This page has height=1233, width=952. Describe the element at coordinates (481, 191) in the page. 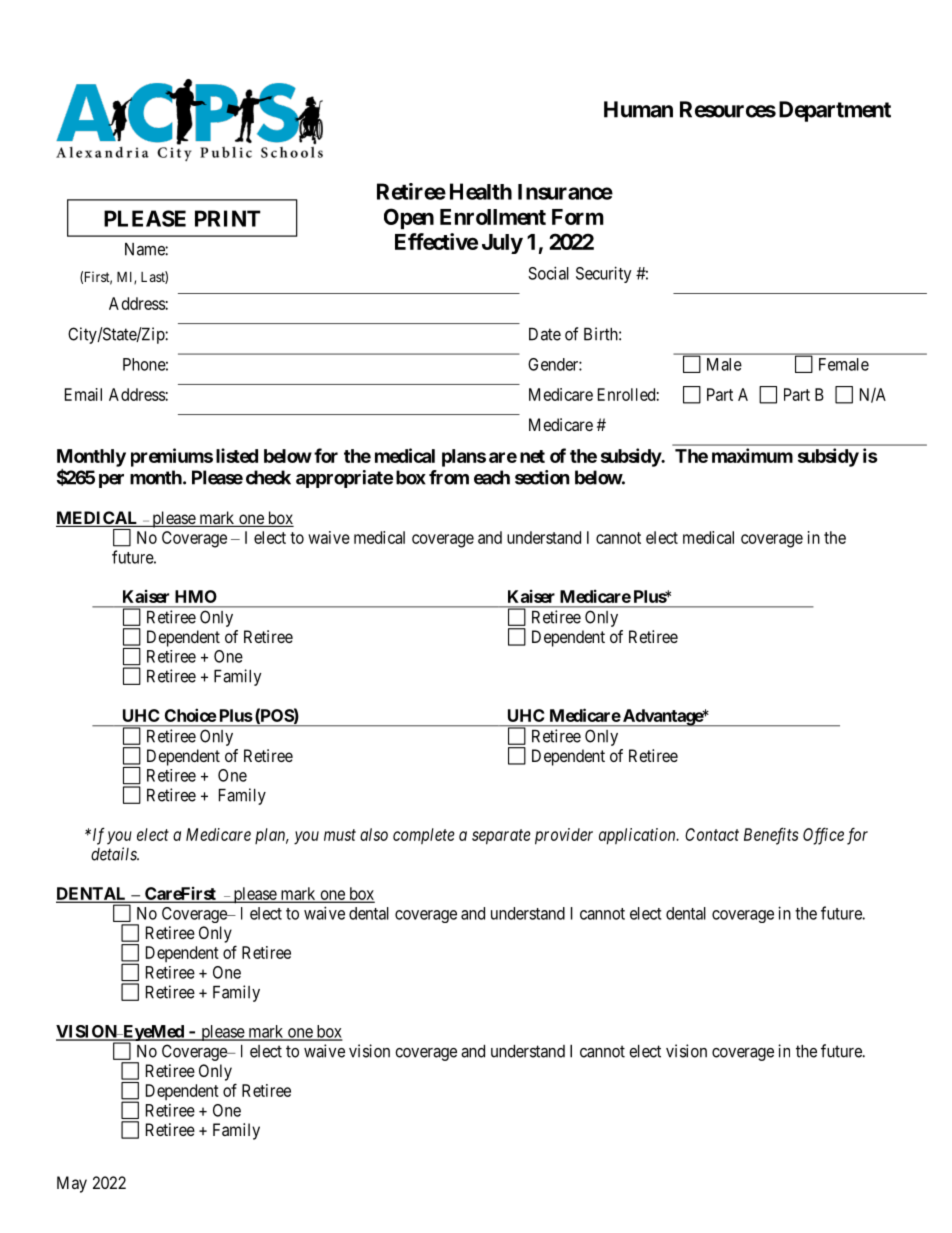

I see `Health` at that location.
